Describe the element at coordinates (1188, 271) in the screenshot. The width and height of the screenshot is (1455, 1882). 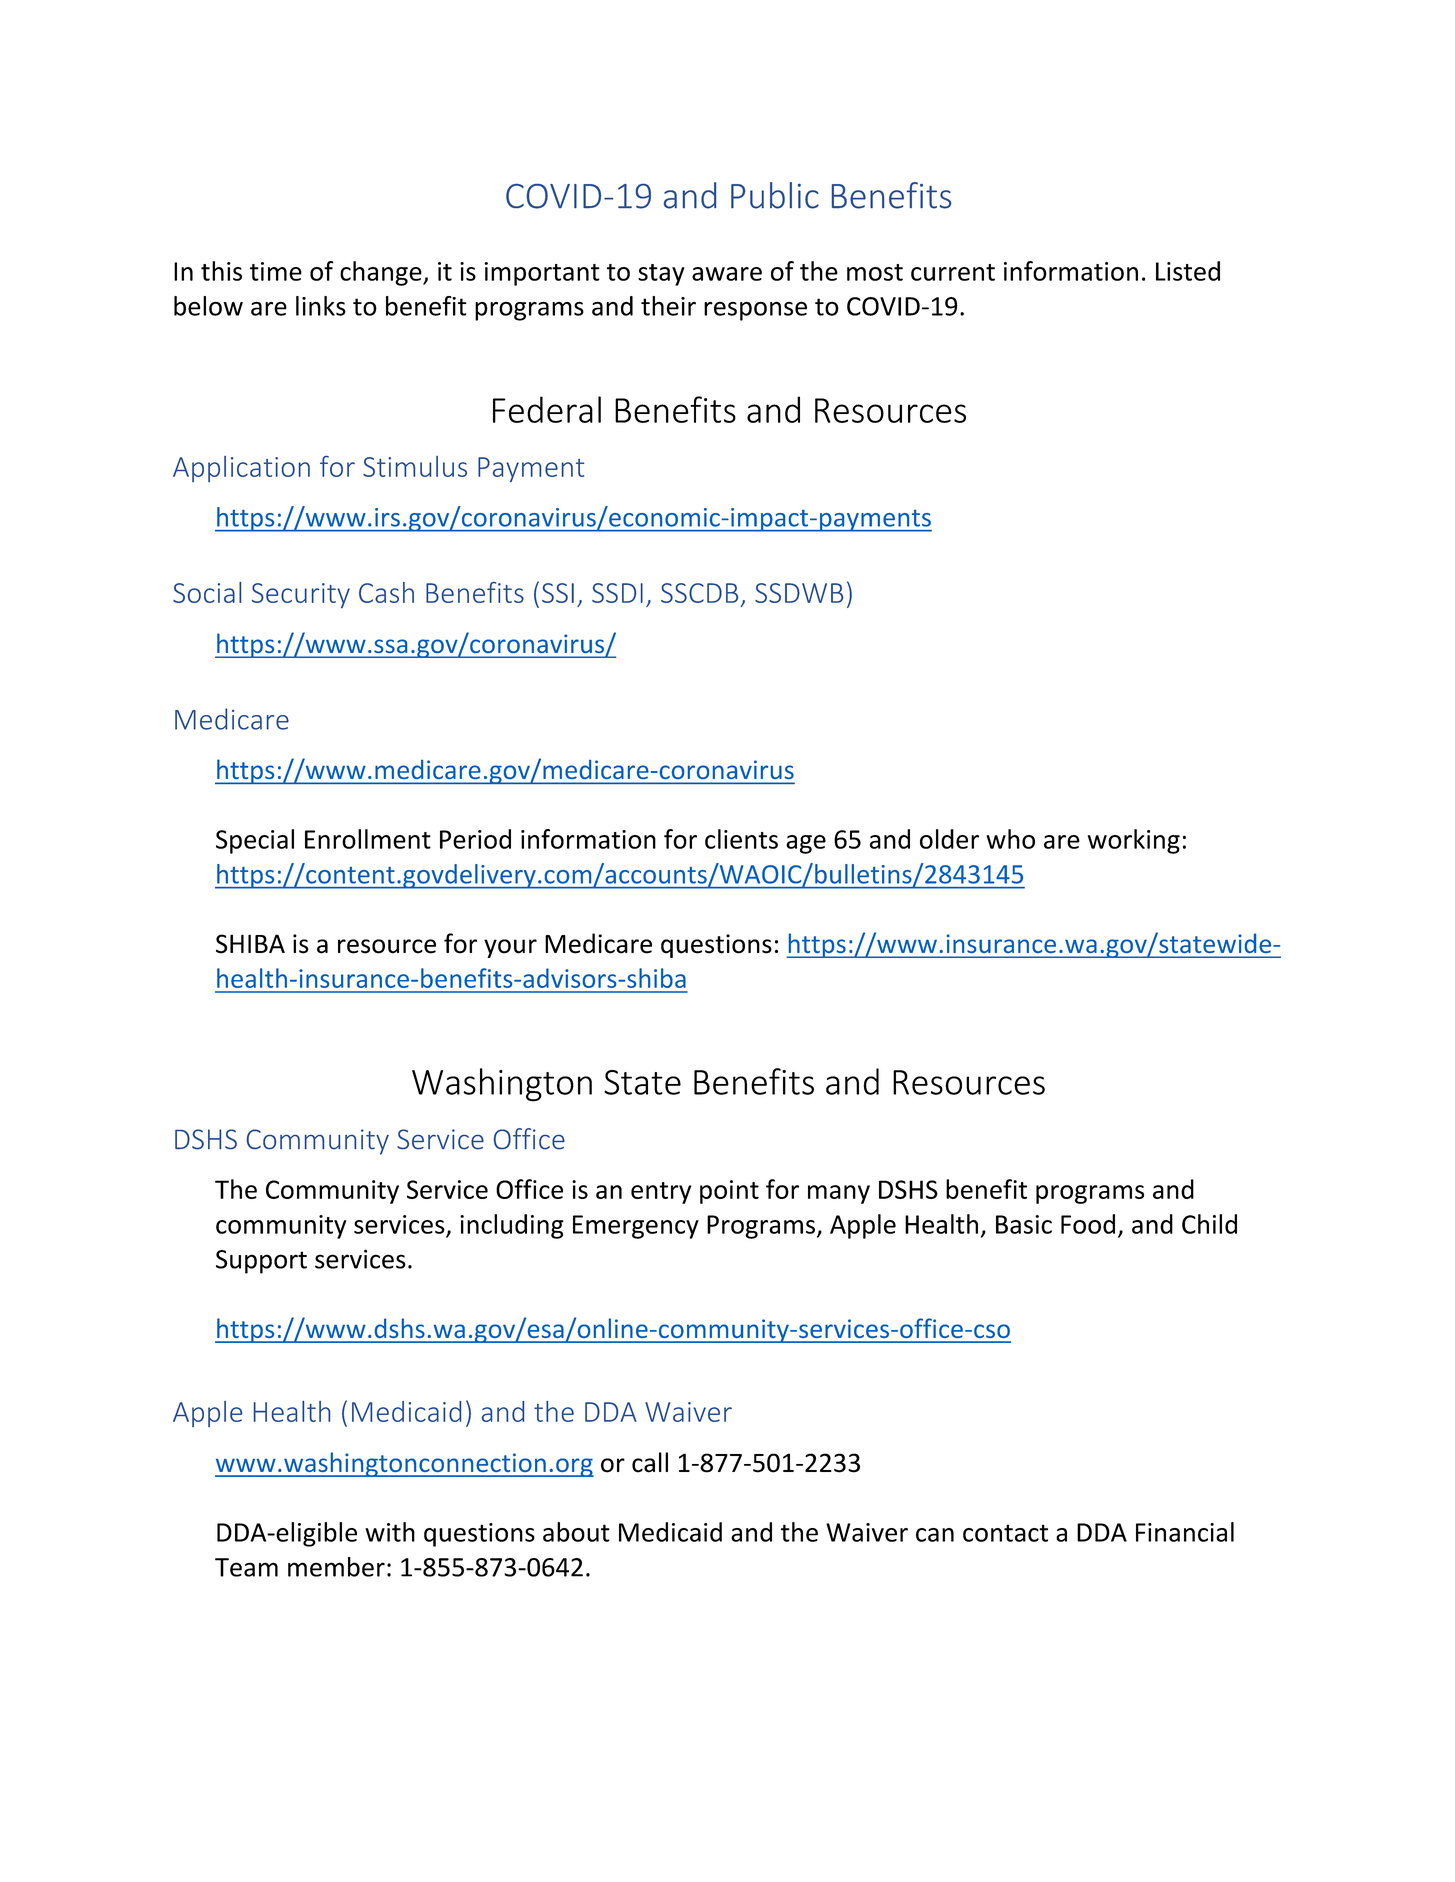
I see `Listed` at that location.
